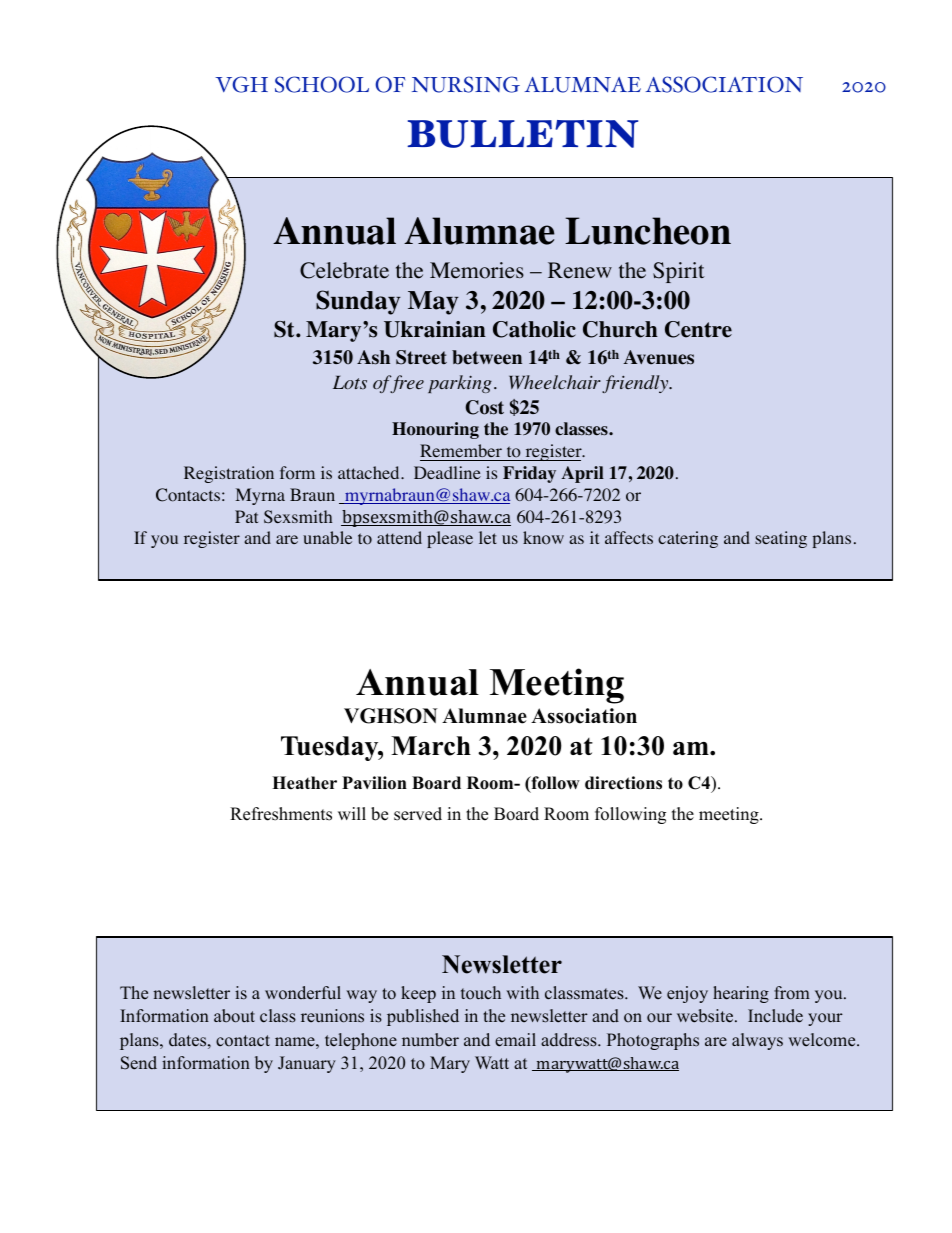 Image resolution: width=952 pixels, height=1233 pixels. Describe the element at coordinates (234, 1016) in the page. I see `about` at that location.
